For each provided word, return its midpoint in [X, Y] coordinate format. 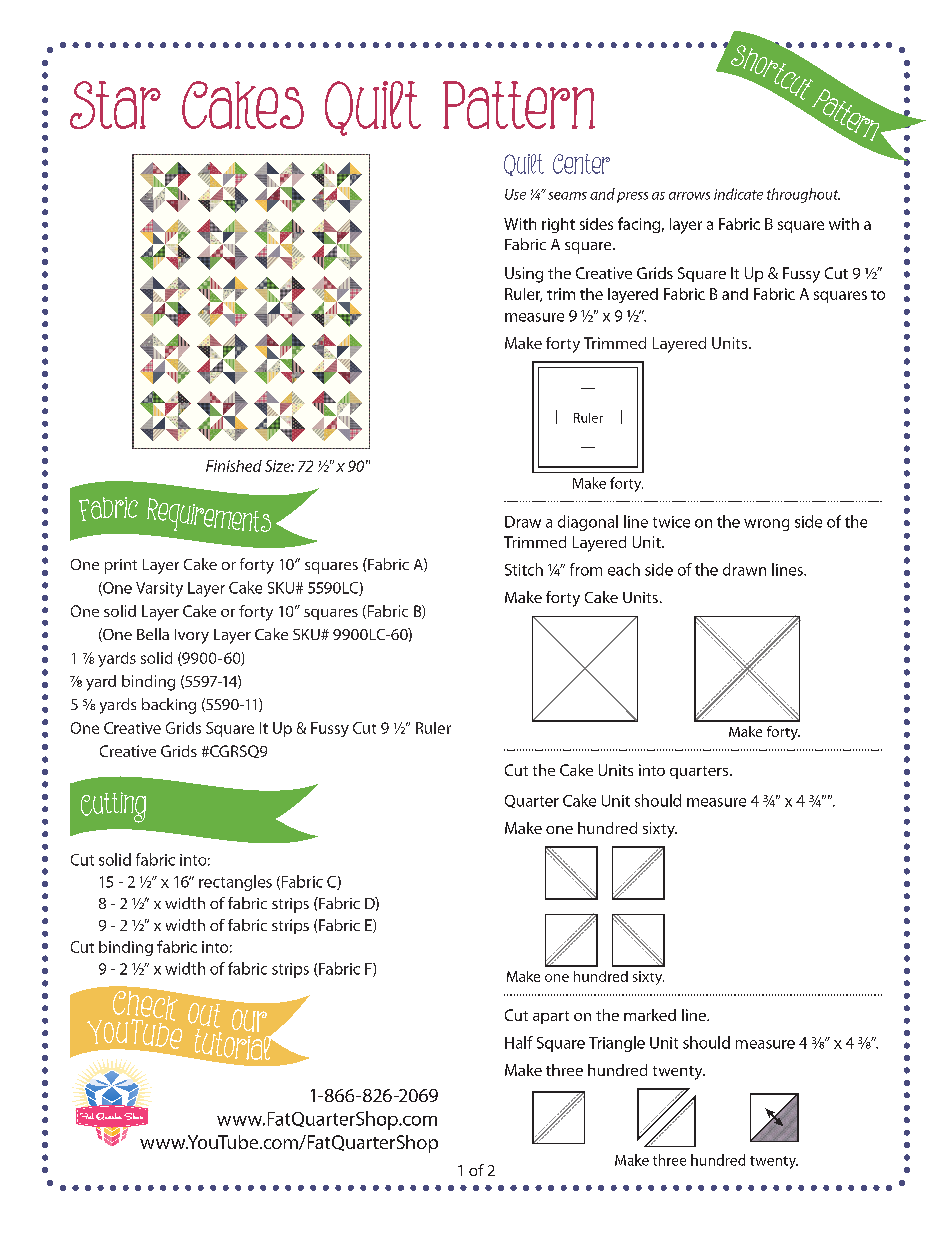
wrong [766, 525]
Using [524, 275]
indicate [738, 194]
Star [115, 105]
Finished [234, 466]
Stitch [524, 569]
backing [169, 706]
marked [650, 1015]
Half [519, 1042]
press [632, 197]
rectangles [235, 883]
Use [515, 194]
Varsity [159, 589]
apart [551, 1017]
